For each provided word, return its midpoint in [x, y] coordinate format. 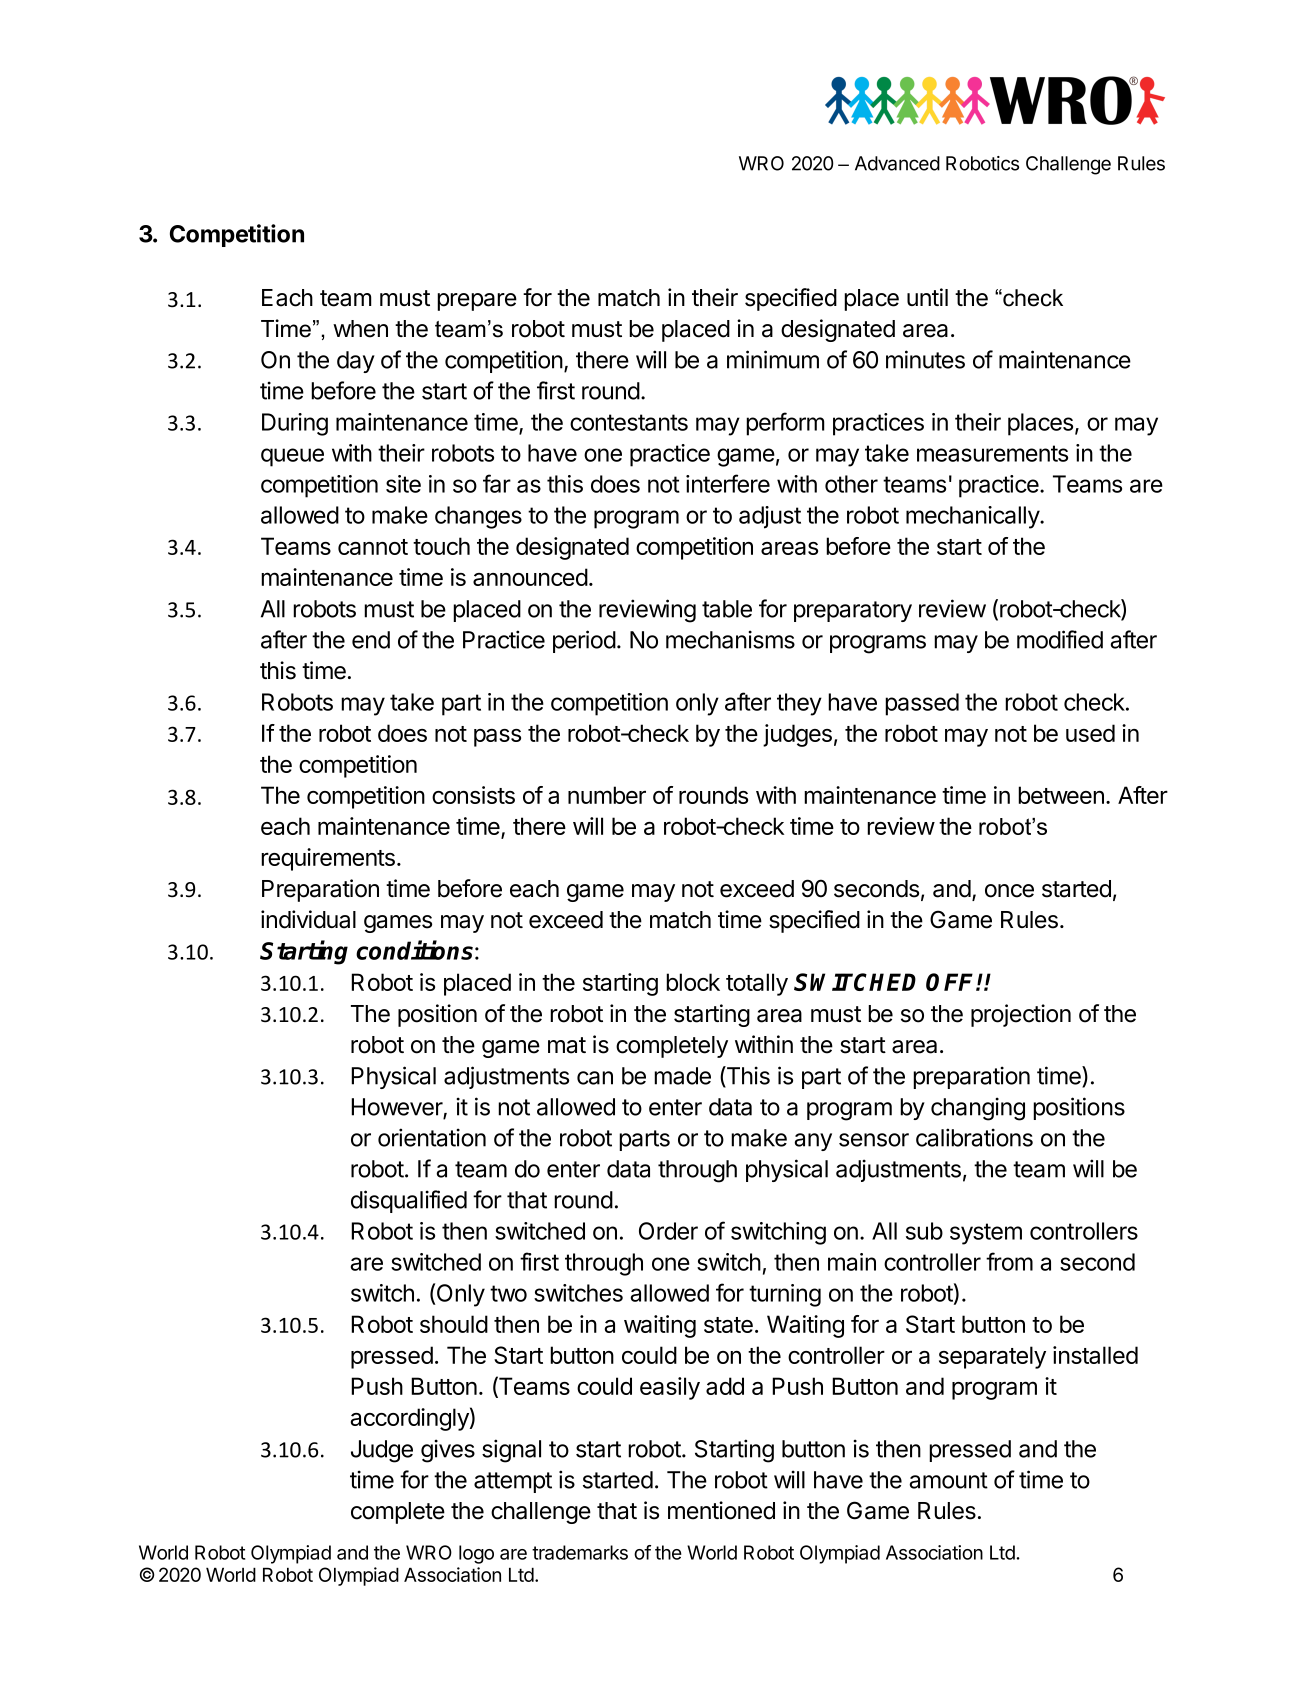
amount [948, 1480]
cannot [373, 547]
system [986, 1234]
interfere [728, 483]
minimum [773, 359]
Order [668, 1231]
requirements [328, 859]
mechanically [973, 517]
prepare [477, 302]
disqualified [409, 1201]
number [607, 795]
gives [448, 1451]
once [1009, 891]
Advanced [897, 163]
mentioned [721, 1510]
